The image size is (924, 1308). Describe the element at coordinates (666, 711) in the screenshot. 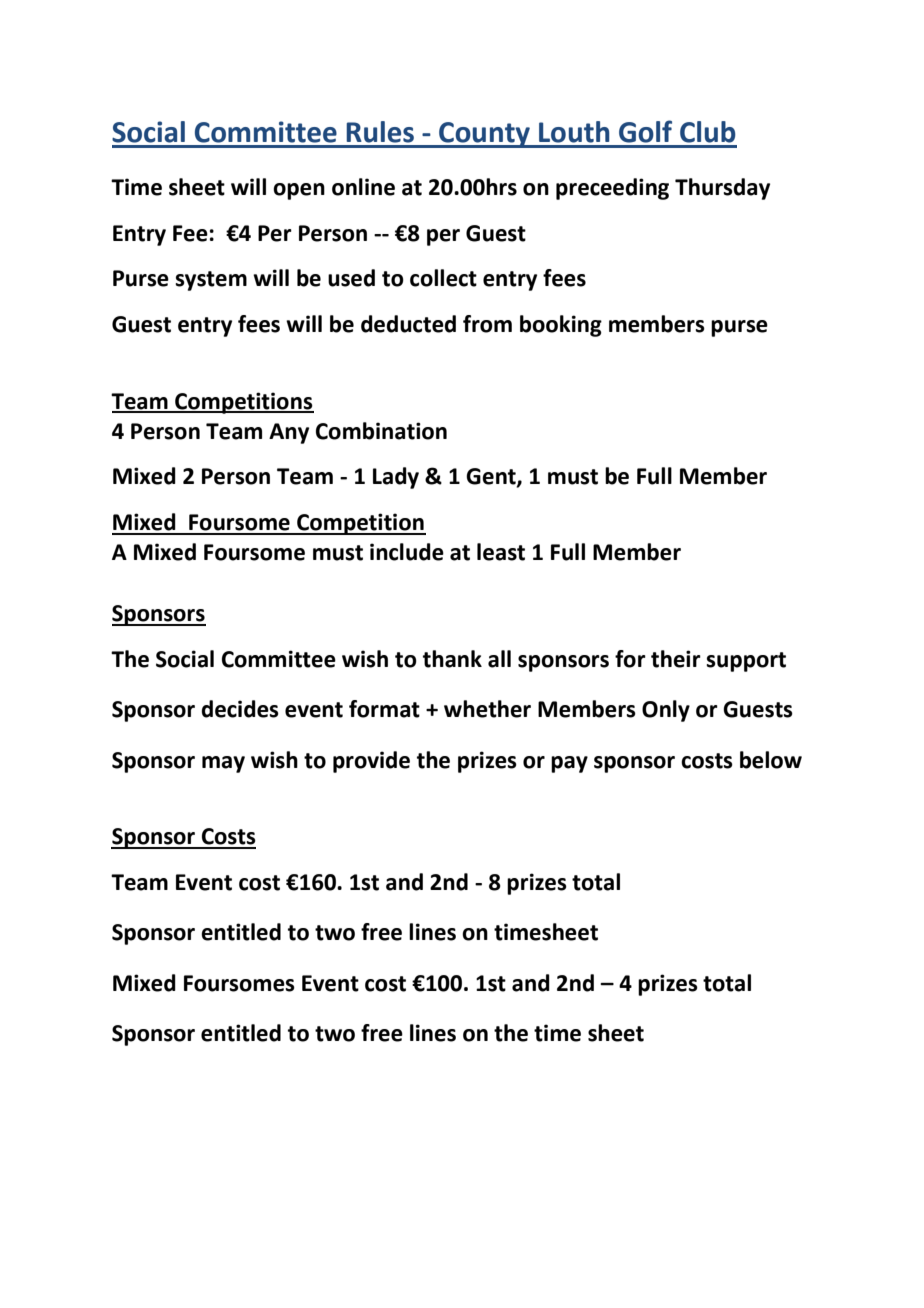

I see `Only` at that location.
